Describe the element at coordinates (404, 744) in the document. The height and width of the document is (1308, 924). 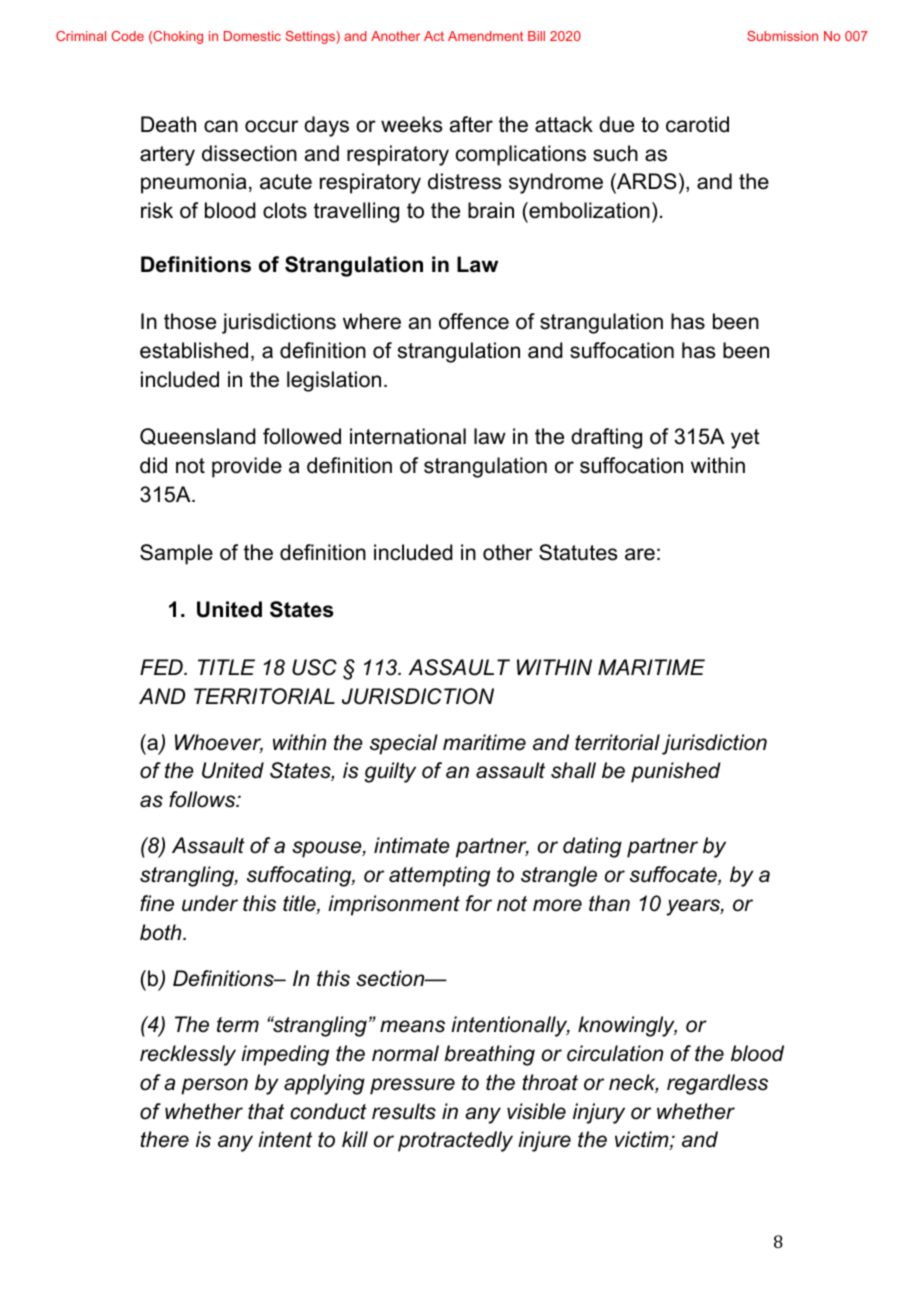
I see `special` at that location.
